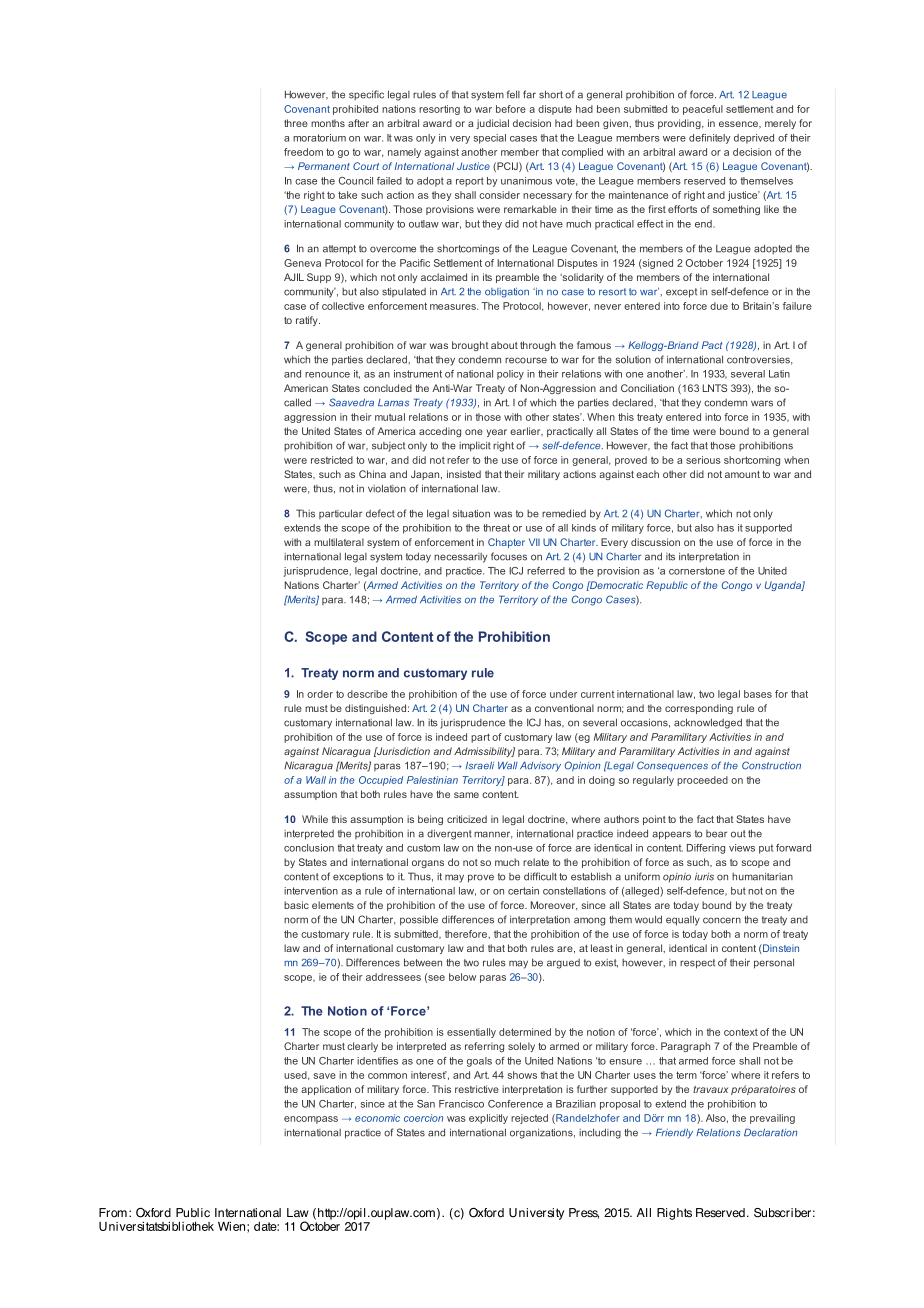 This screenshot has height=1308, width=924. I want to click on special, so click(490, 139).
